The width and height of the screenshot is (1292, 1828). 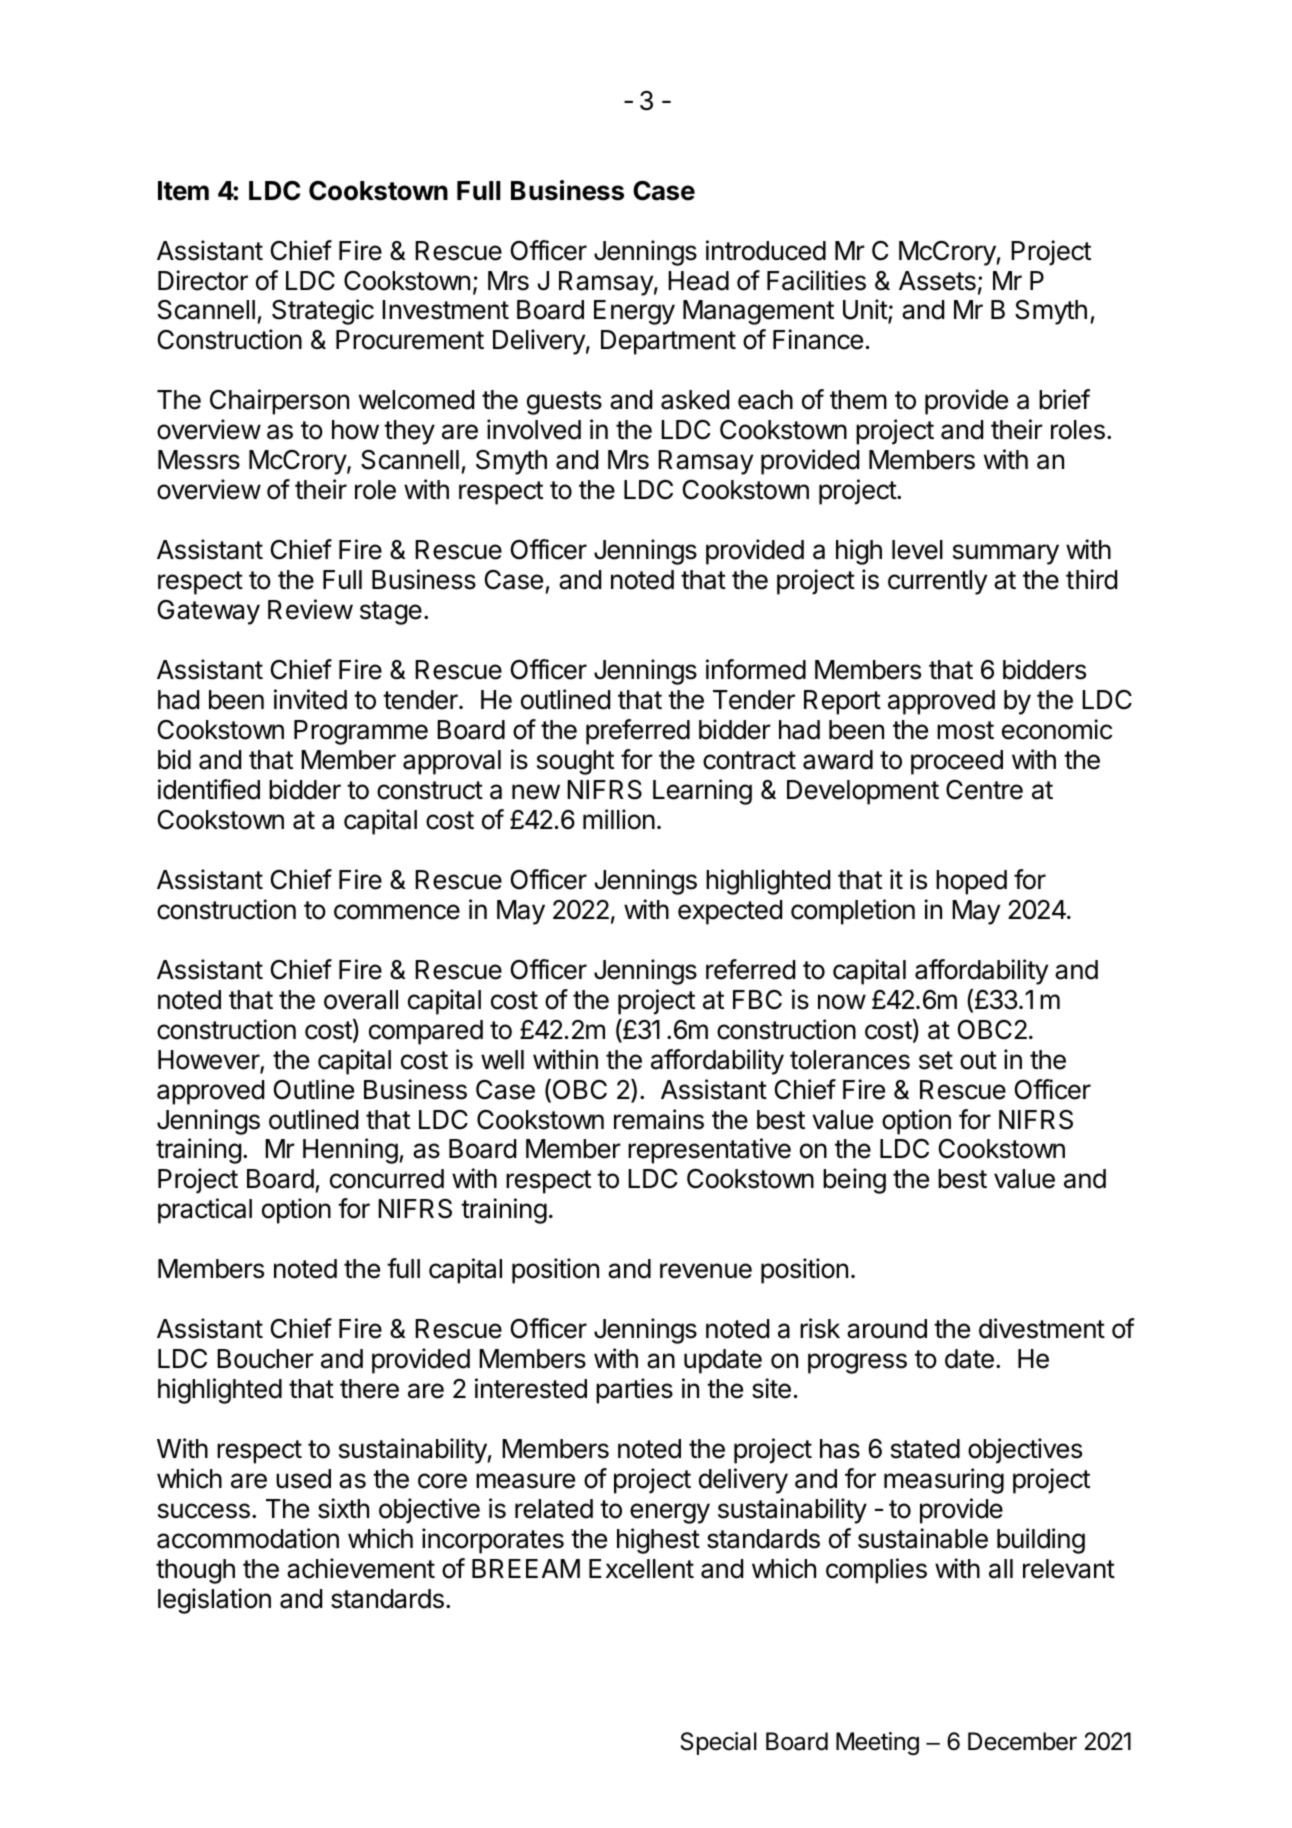 What do you see at coordinates (937, 281) in the screenshot?
I see `Assets` at bounding box center [937, 281].
